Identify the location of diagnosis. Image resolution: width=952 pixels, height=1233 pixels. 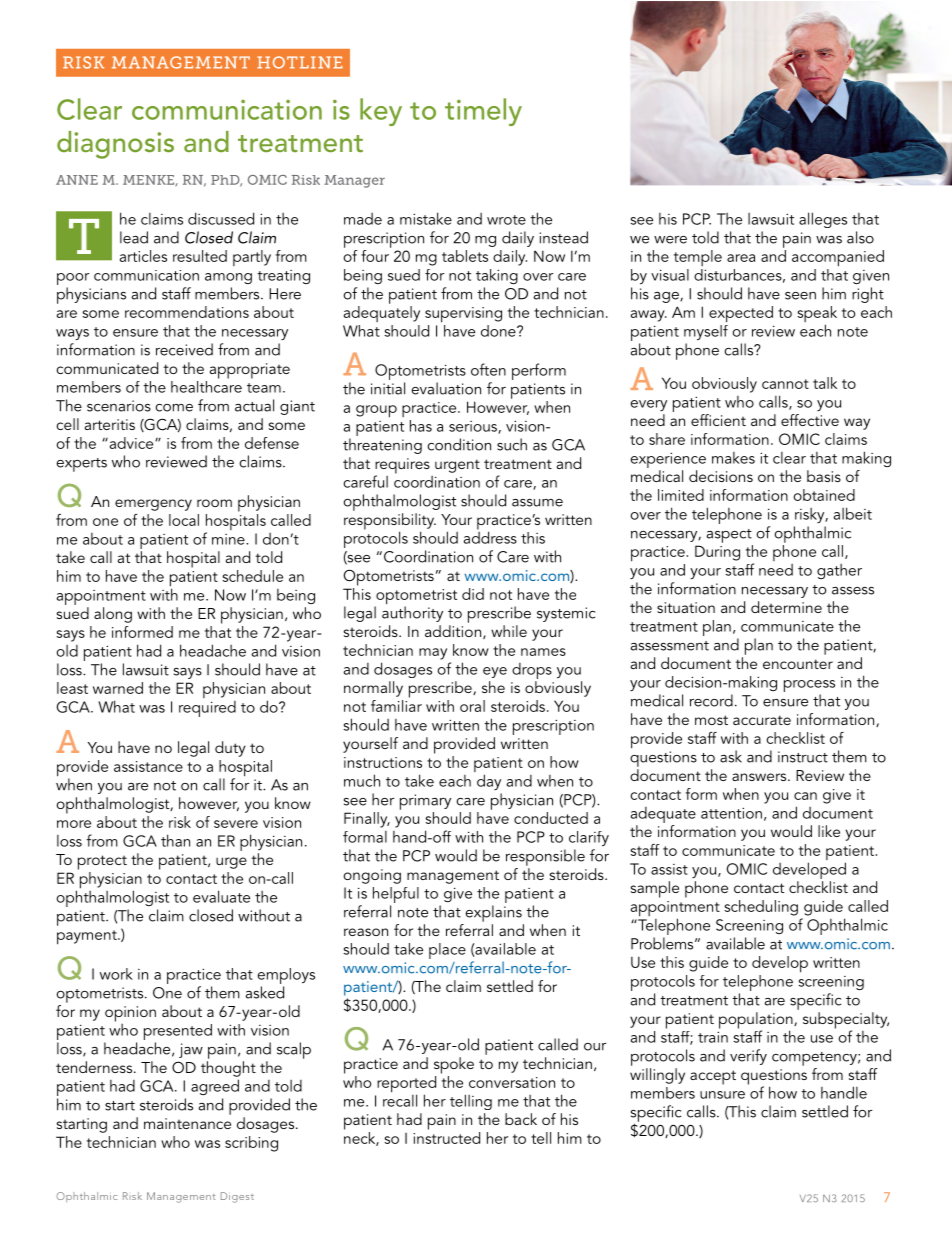
(115, 145).
